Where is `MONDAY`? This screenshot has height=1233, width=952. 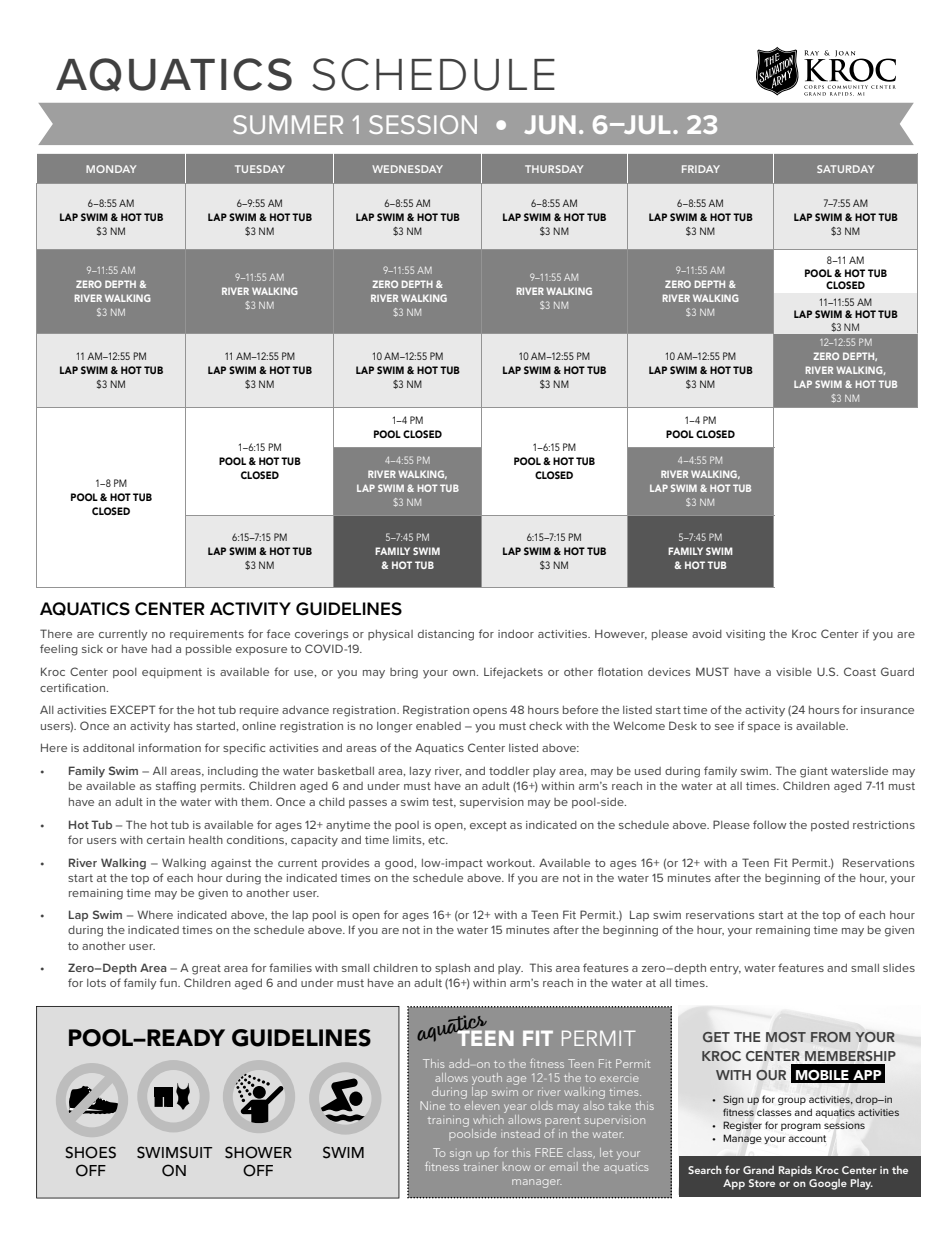
MONDAY is located at coordinates (111, 169).
